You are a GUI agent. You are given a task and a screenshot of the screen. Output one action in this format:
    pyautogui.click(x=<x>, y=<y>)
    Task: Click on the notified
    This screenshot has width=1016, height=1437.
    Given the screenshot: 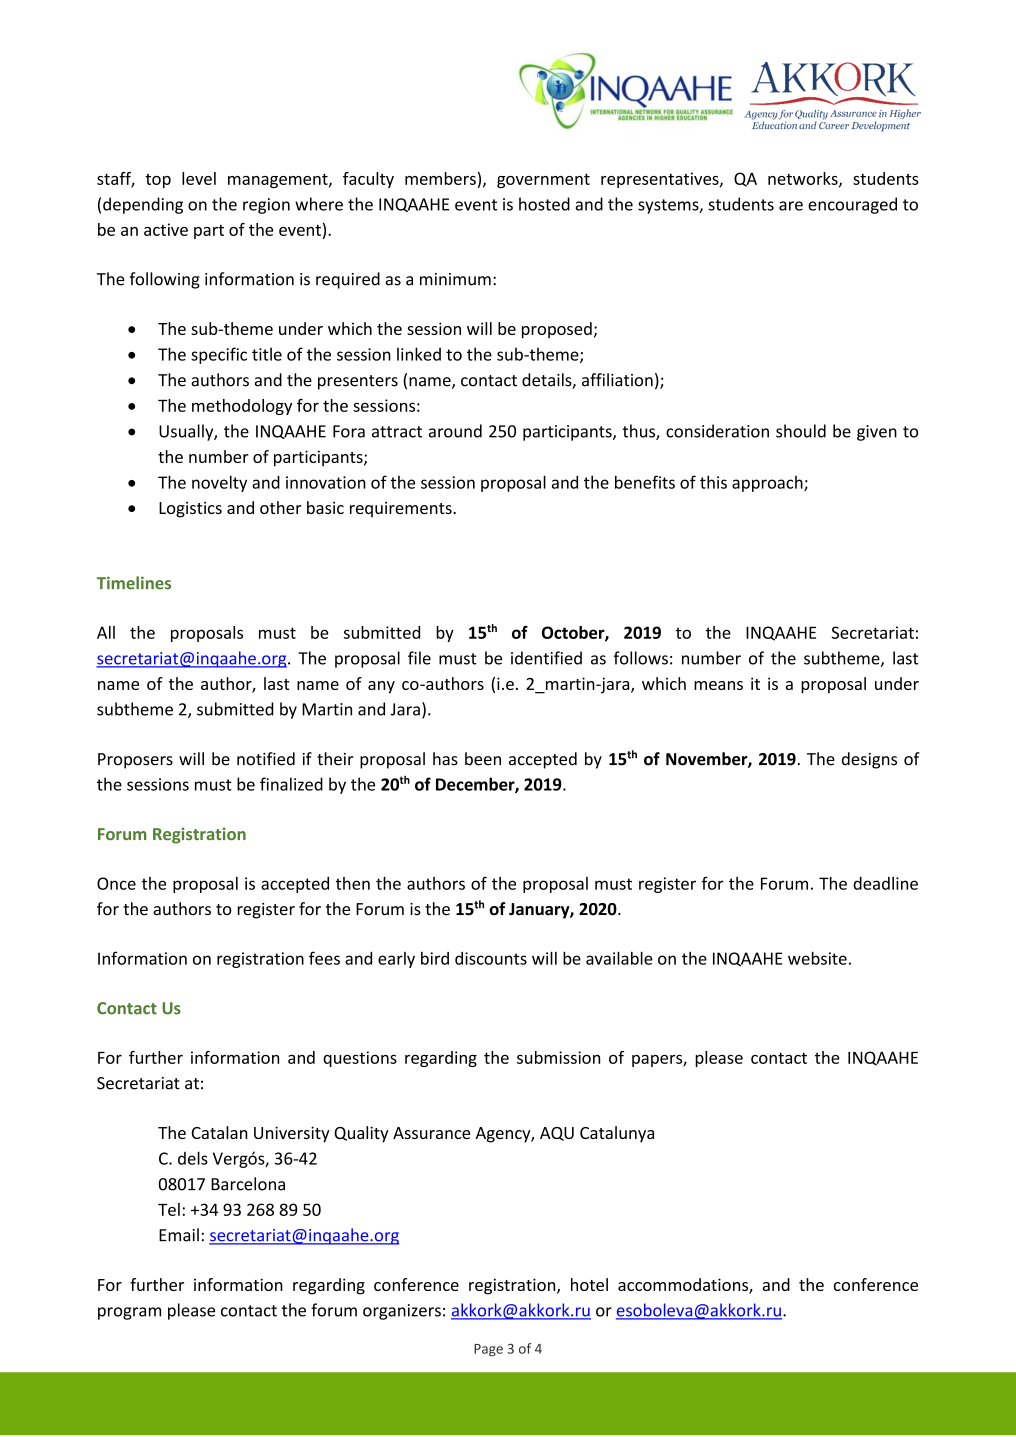 What is the action you would take?
    pyautogui.click(x=266, y=759)
